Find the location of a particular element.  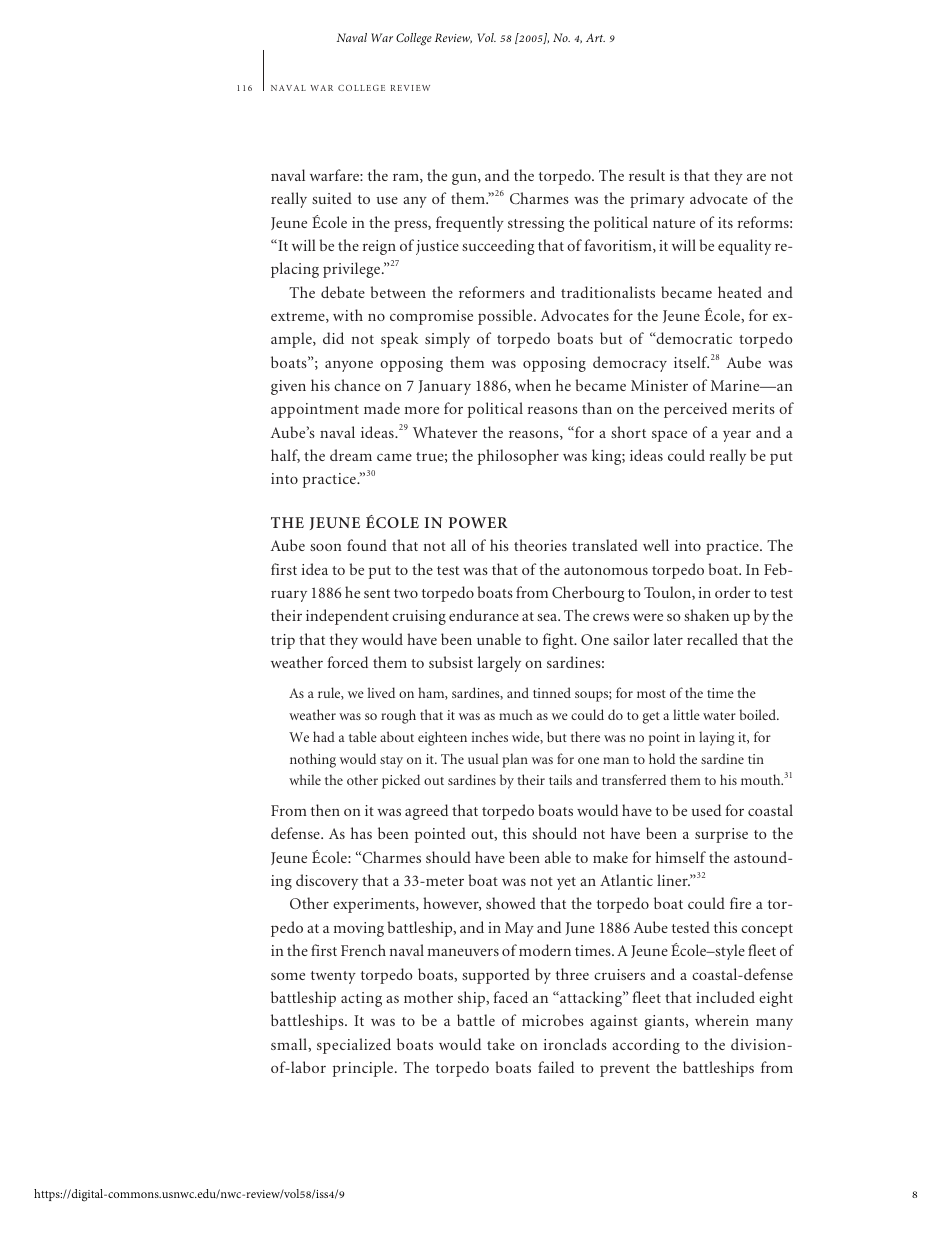

had is located at coordinates (324, 736).
